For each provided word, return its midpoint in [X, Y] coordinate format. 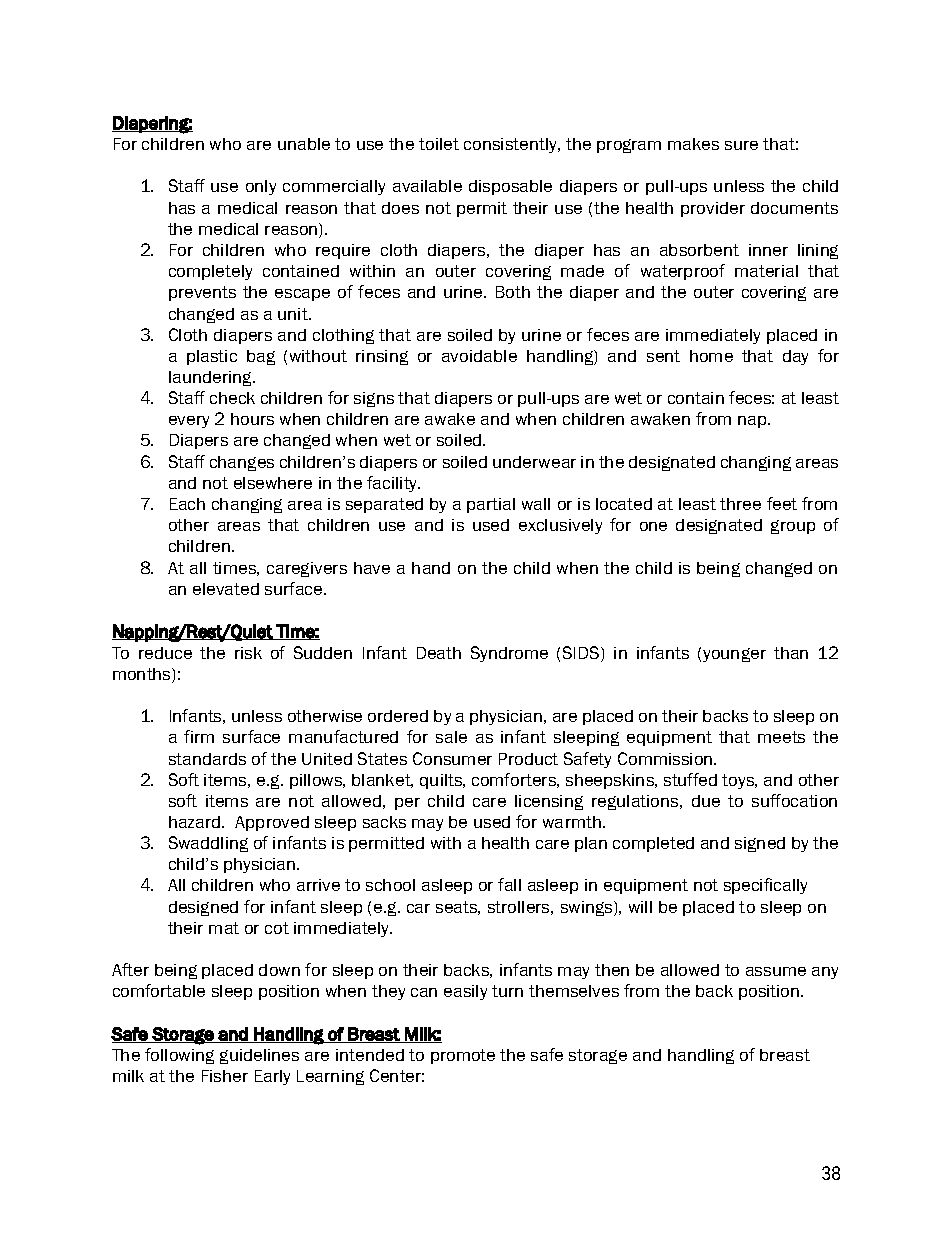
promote [463, 1056]
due [706, 801]
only [261, 187]
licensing [549, 802]
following [179, 1056]
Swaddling [208, 844]
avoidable [479, 356]
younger [734, 655]
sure [741, 145]
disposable [510, 187]
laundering [212, 378]
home [711, 356]
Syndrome [509, 654]
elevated [226, 589]
